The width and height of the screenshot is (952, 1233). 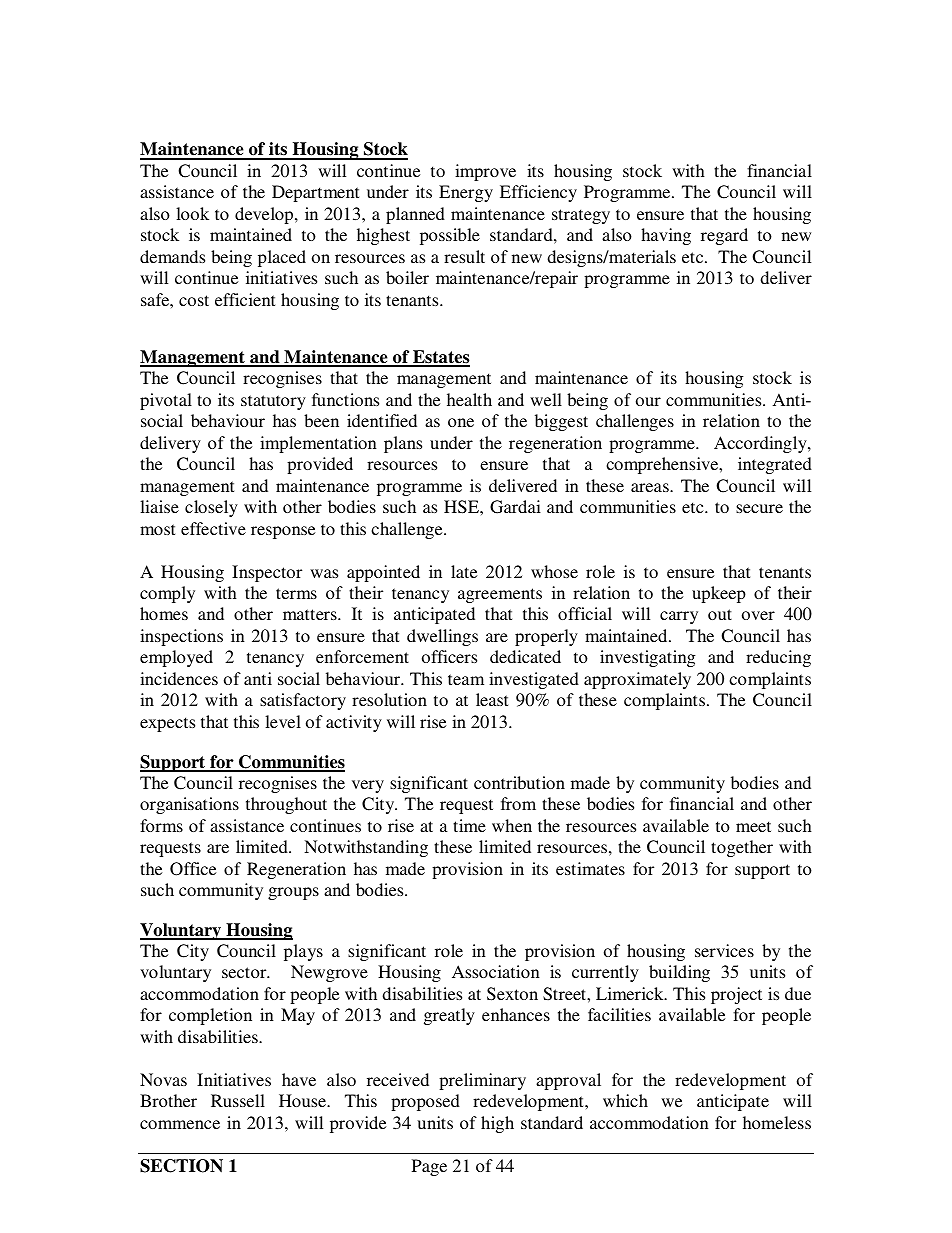 What do you see at coordinates (192, 213) in the screenshot?
I see `look` at bounding box center [192, 213].
